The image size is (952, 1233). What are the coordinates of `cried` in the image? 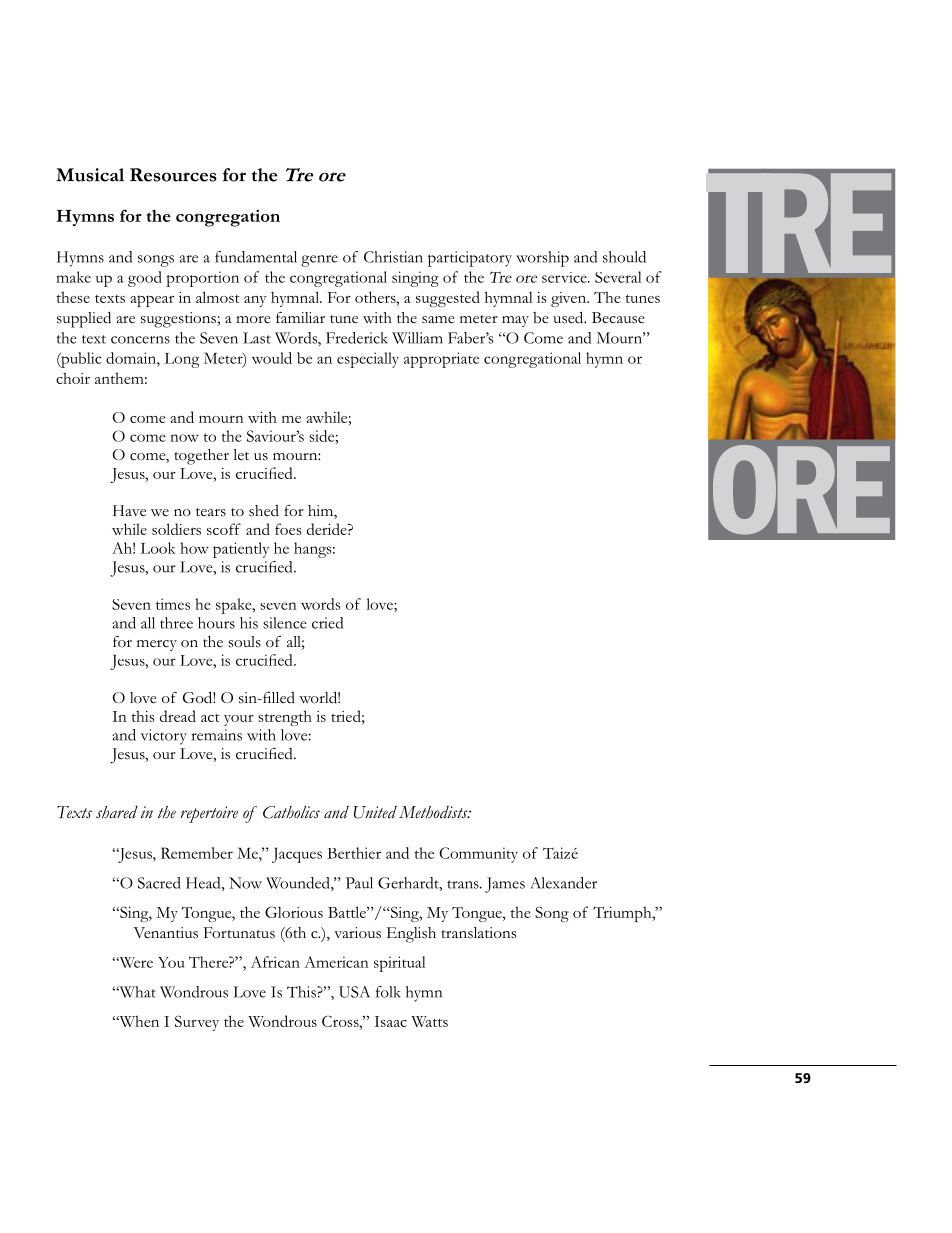 It's located at (327, 623).
